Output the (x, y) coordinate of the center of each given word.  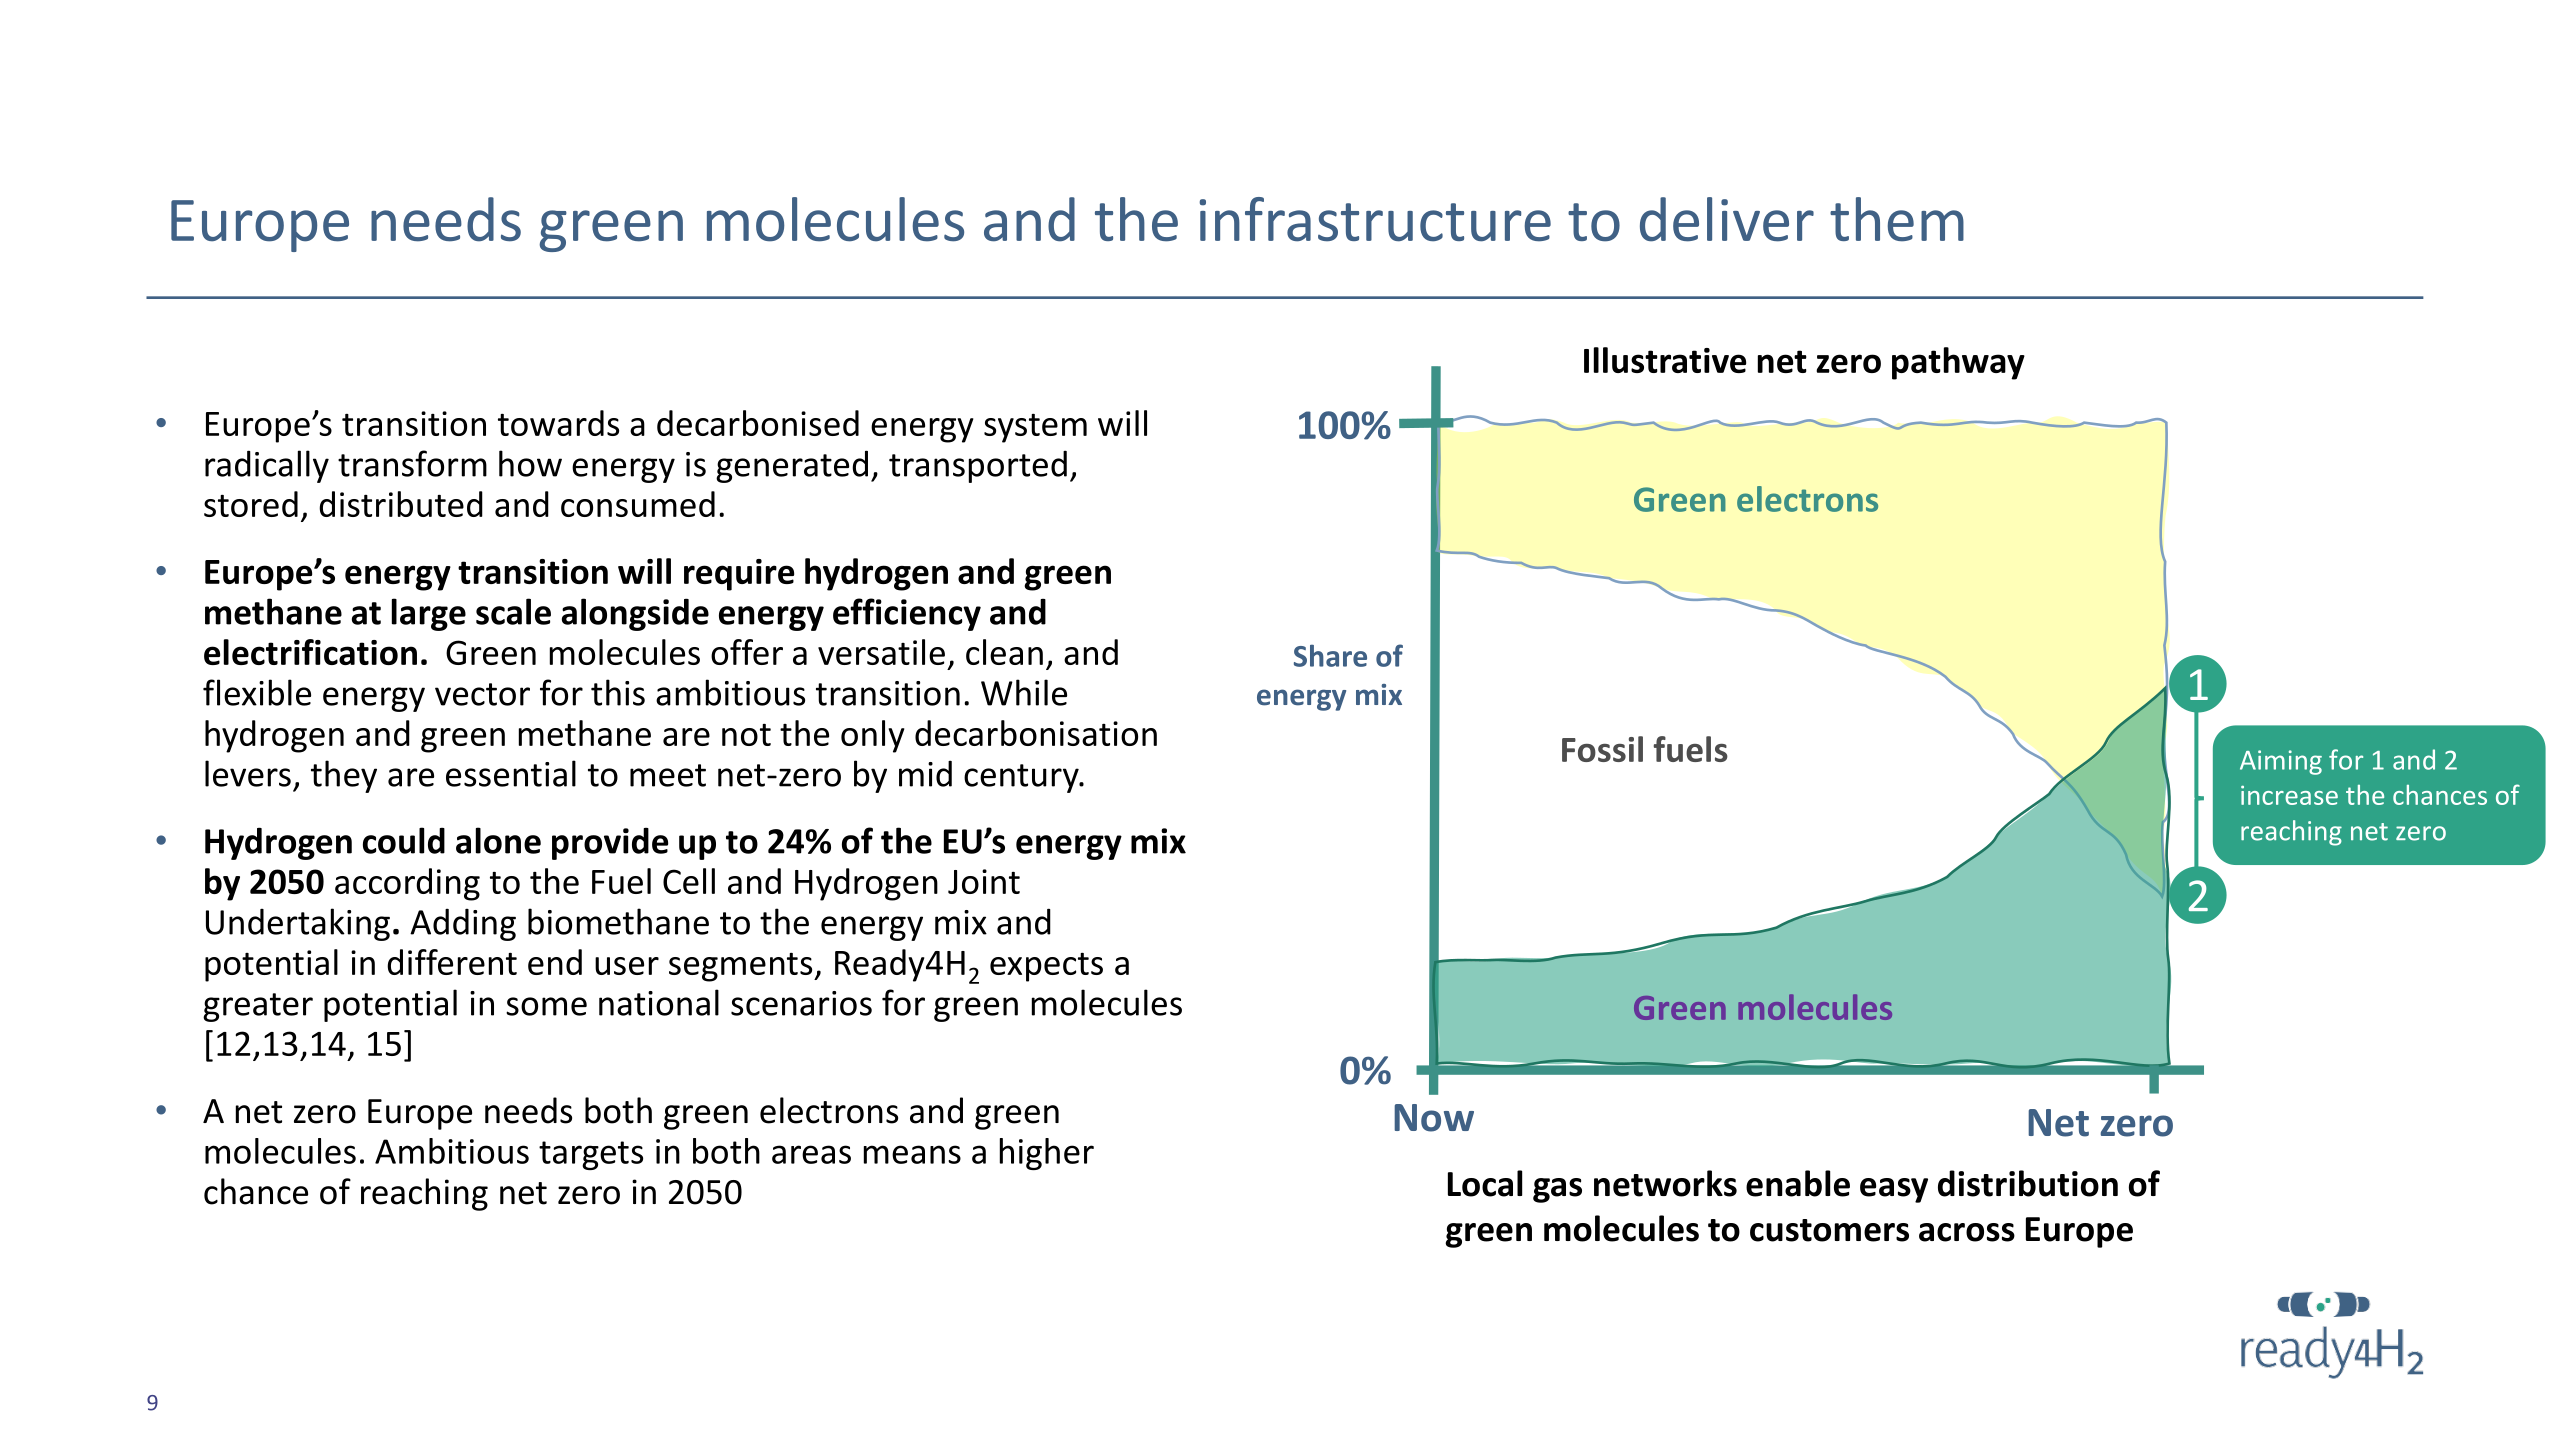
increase (2289, 795)
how (530, 463)
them (1897, 219)
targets (591, 1155)
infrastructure (1375, 219)
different (452, 962)
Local (1485, 1183)
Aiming (2281, 762)
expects (1046, 967)
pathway (1958, 363)
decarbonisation (1036, 733)
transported (978, 466)
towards (558, 423)
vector (482, 694)
